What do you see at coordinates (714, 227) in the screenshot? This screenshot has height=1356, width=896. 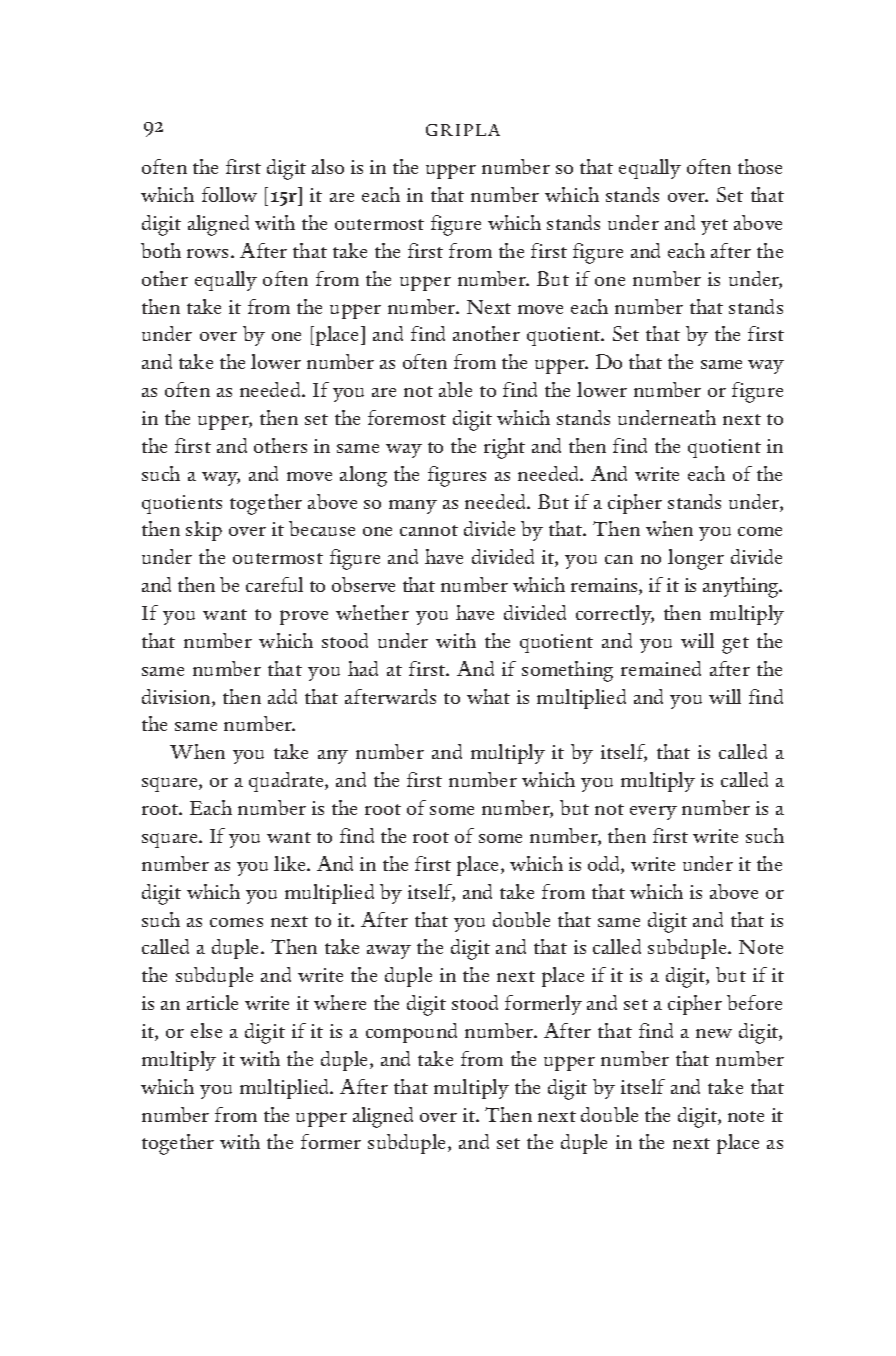 I see `yet` at bounding box center [714, 227].
